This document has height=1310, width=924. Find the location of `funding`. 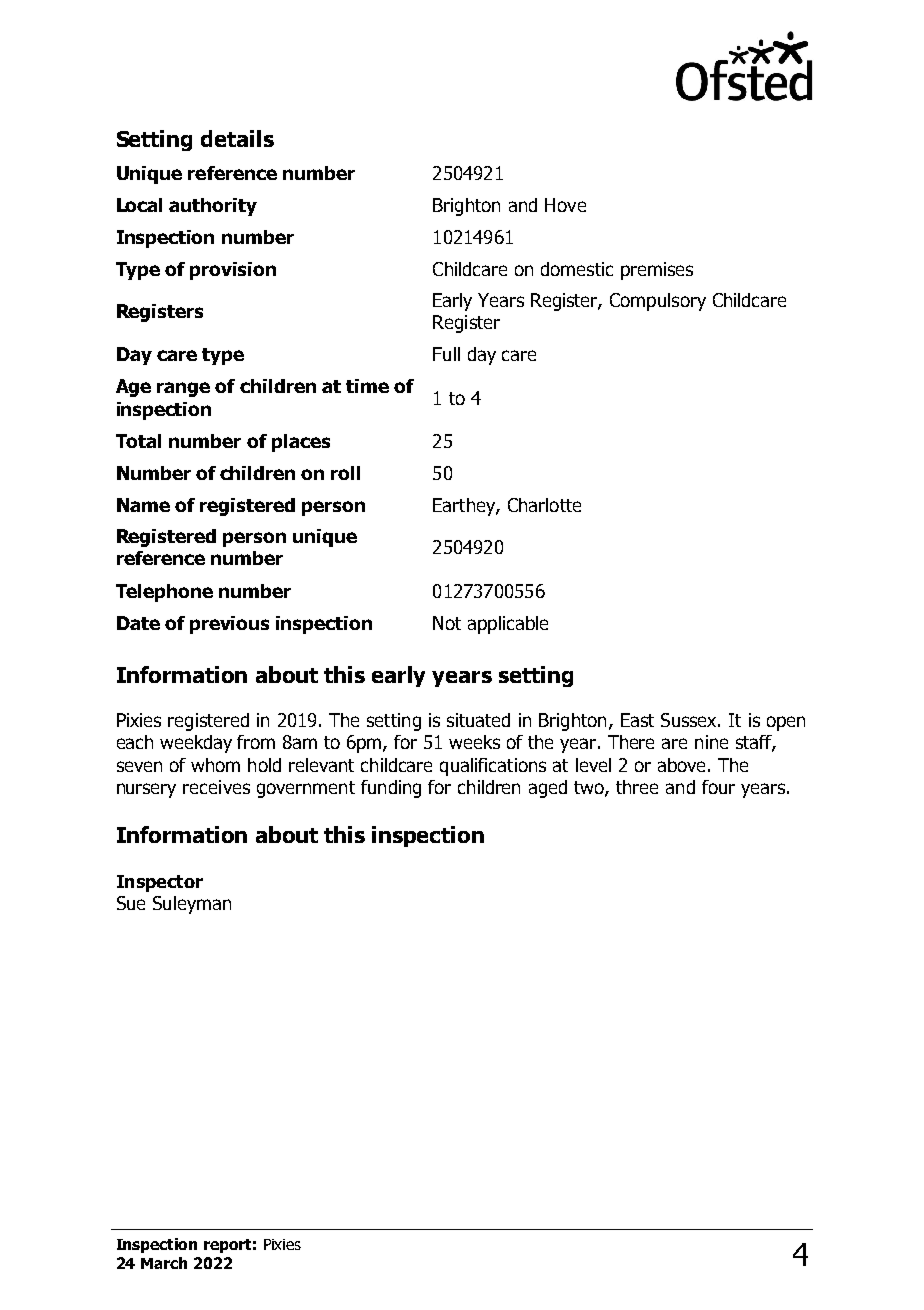

funding is located at coordinates (391, 789).
